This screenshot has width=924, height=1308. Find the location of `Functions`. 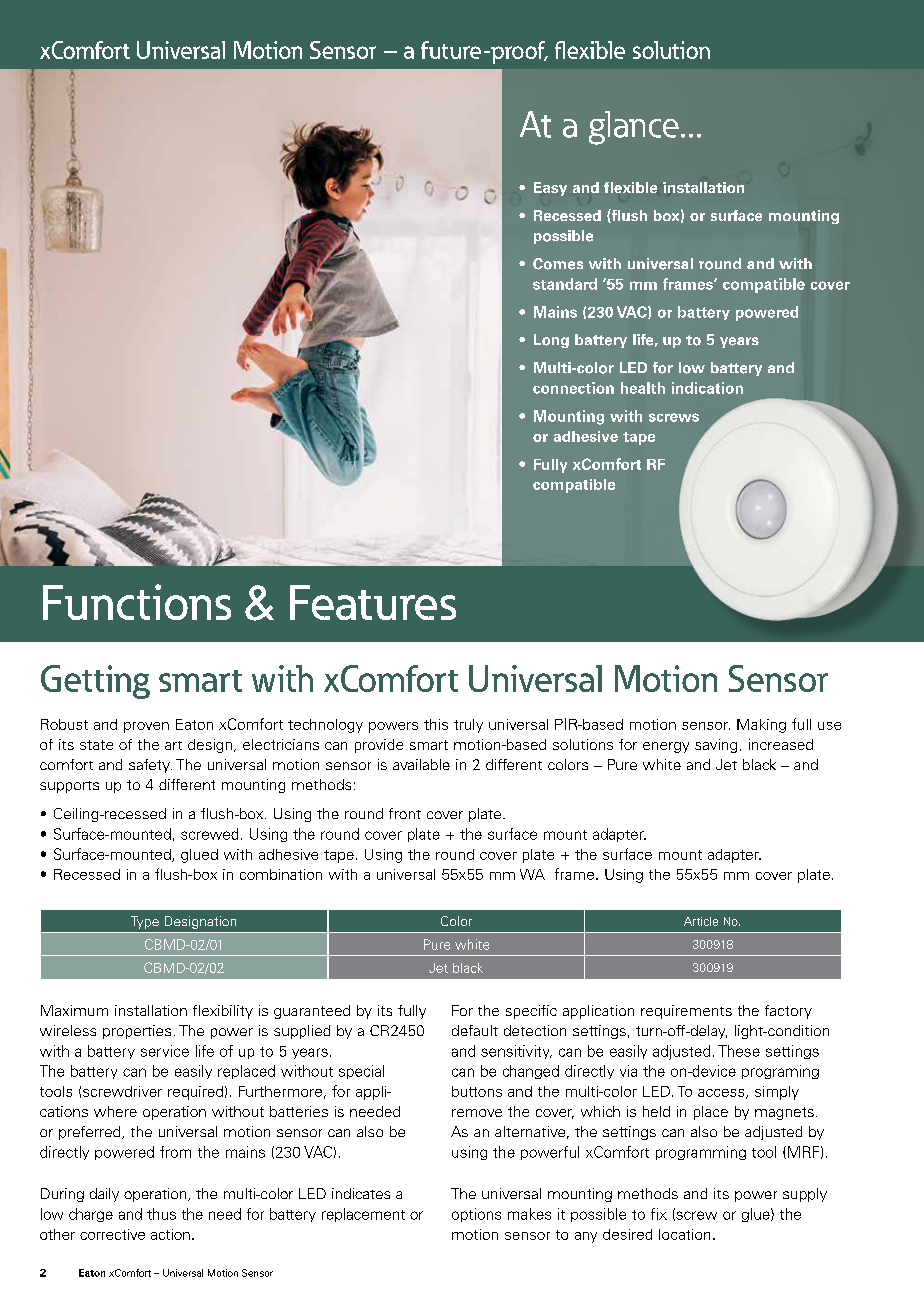

Functions is located at coordinates (137, 602).
